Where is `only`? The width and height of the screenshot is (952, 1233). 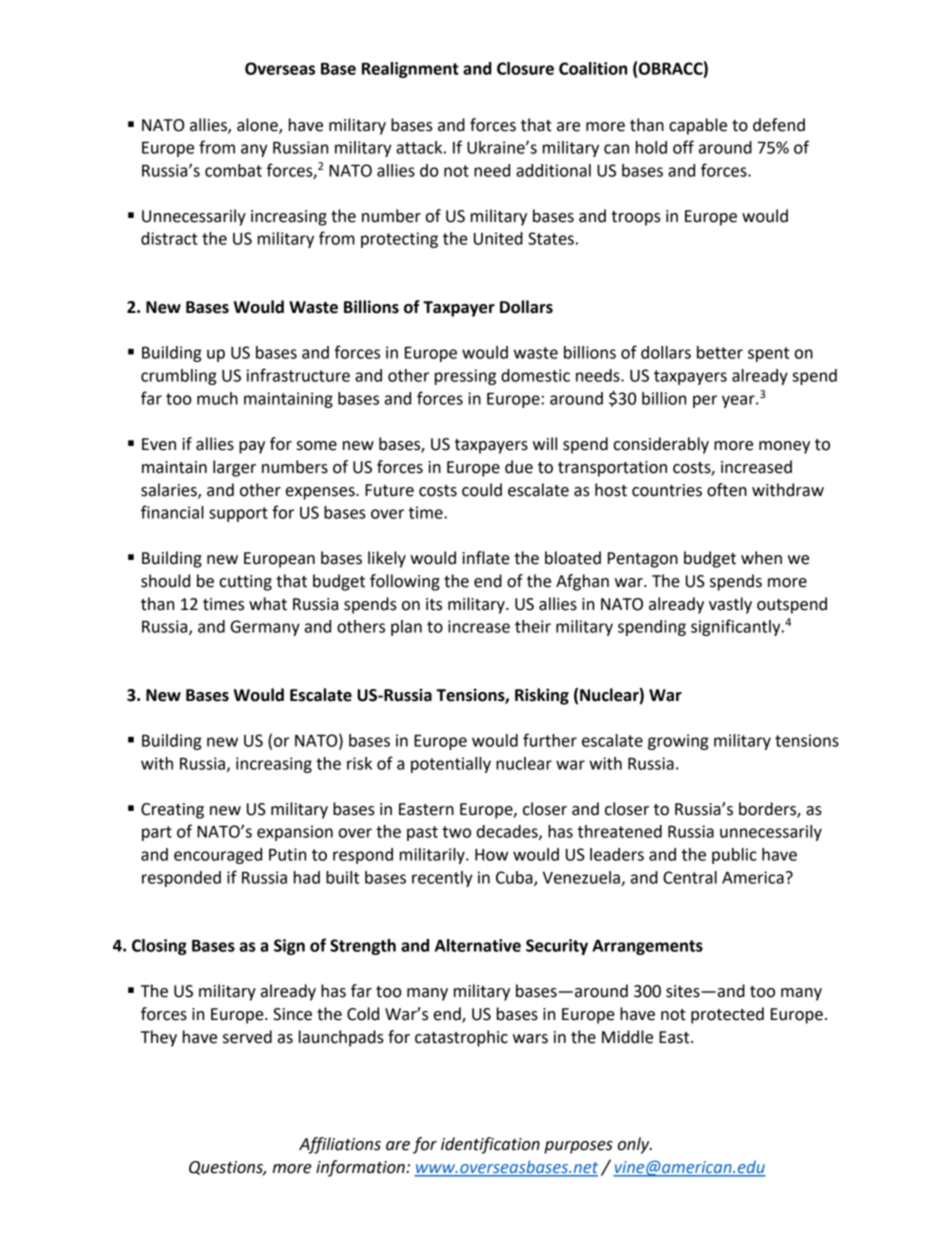 only is located at coordinates (635, 1145).
